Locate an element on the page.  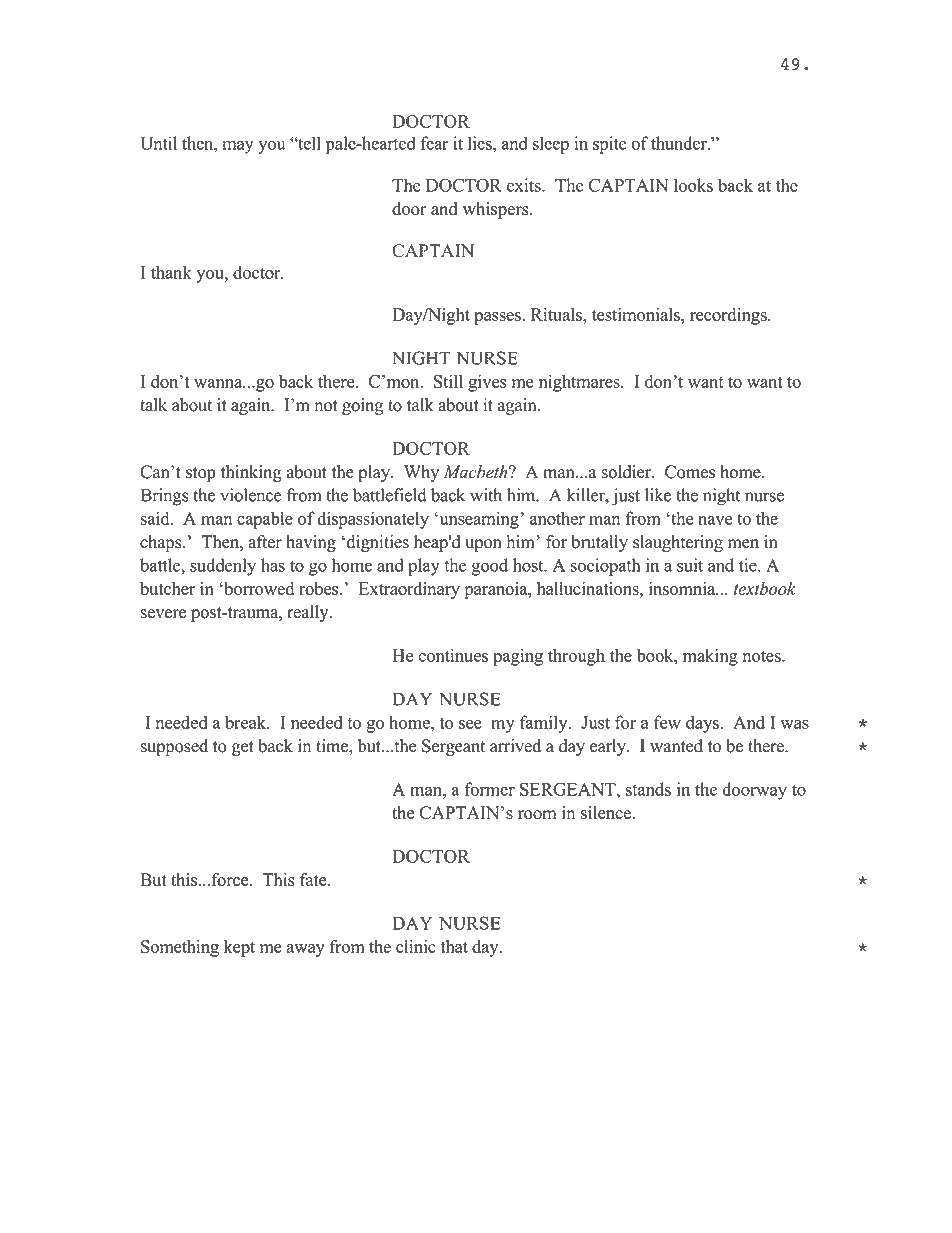
lies is located at coordinates (481, 143).
